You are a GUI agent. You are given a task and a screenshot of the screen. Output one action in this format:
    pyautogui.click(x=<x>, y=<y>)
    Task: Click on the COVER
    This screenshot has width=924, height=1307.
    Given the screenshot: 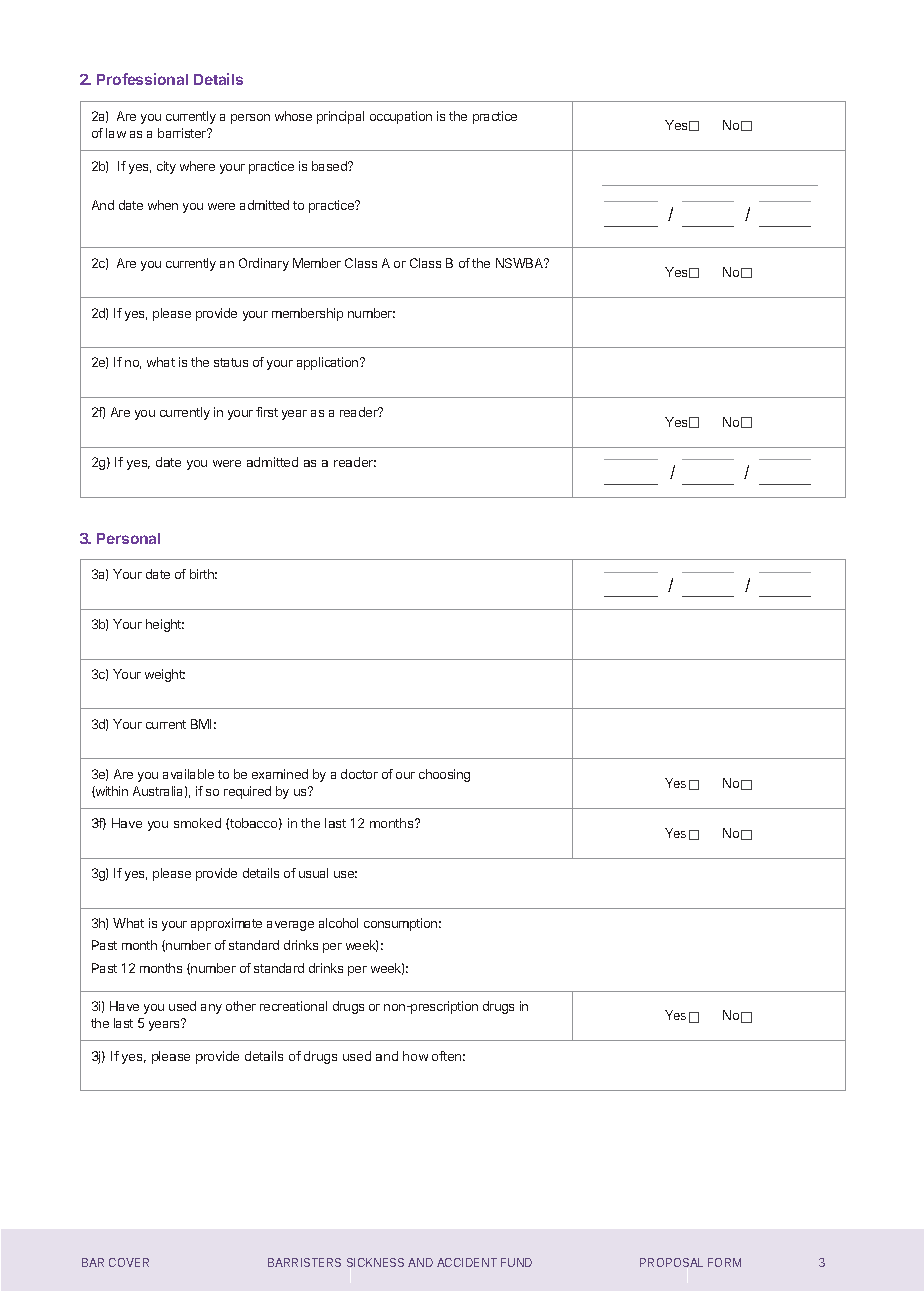 What is the action you would take?
    pyautogui.click(x=129, y=1262)
